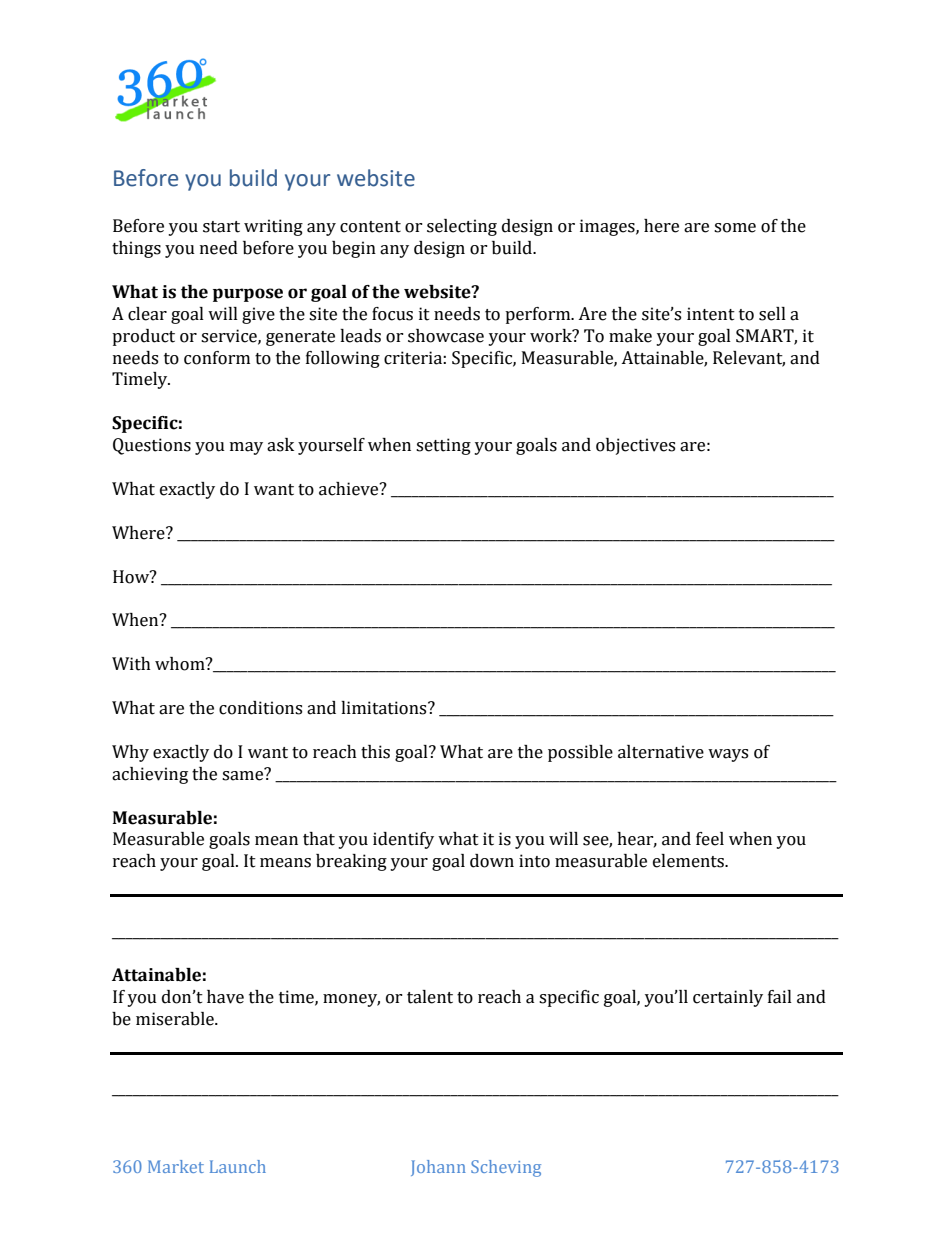  What do you see at coordinates (492, 861) in the screenshot?
I see `down` at bounding box center [492, 861].
